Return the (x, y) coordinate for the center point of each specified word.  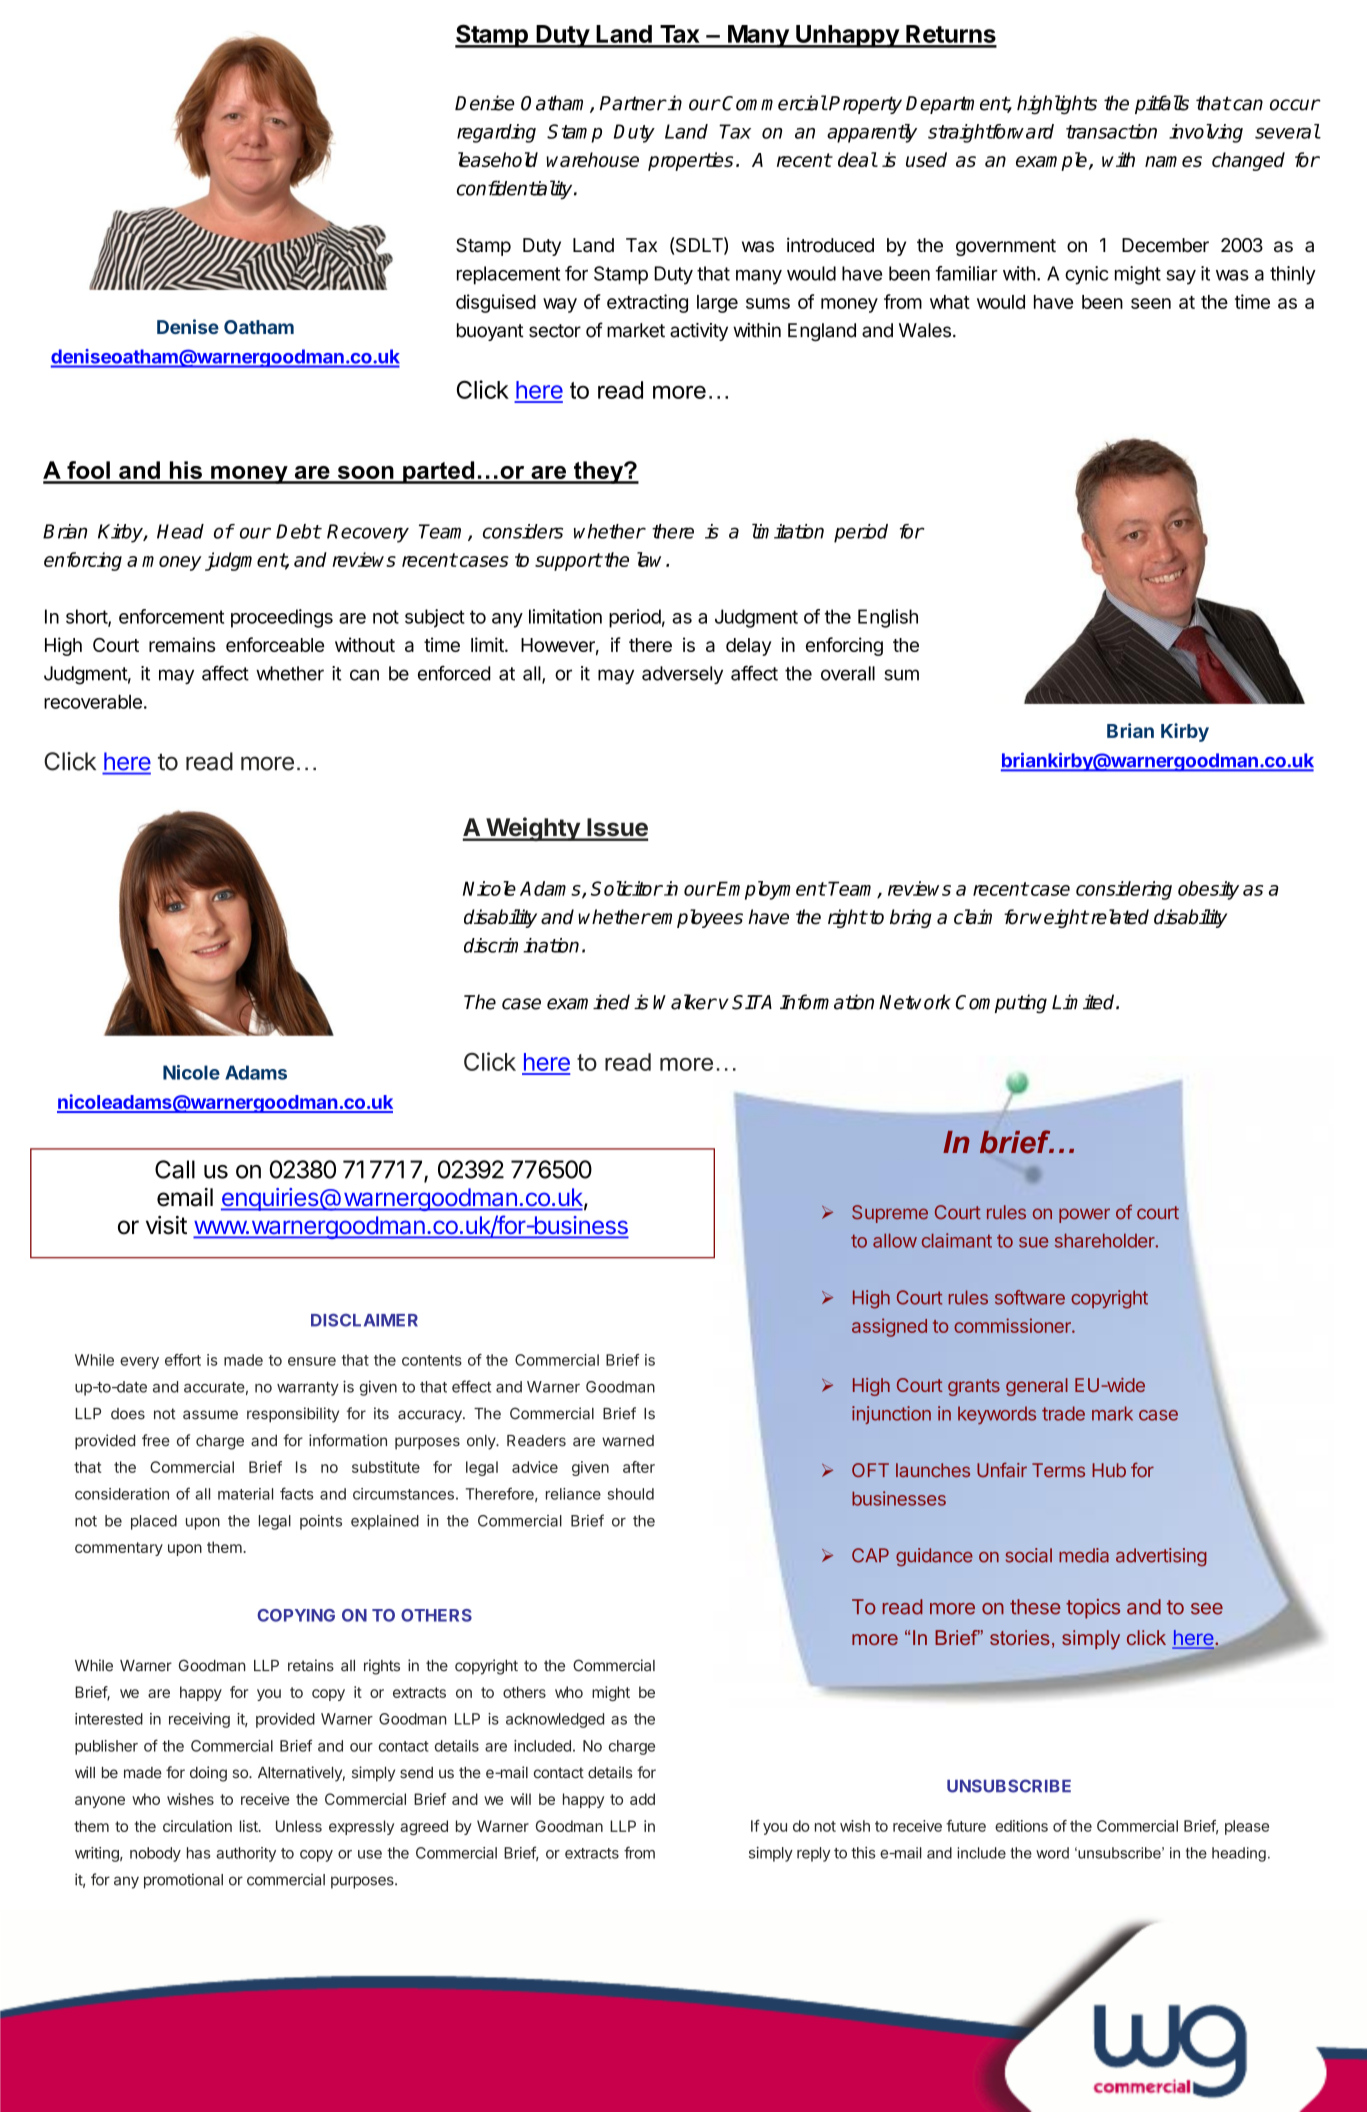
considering (1124, 890)
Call (175, 1169)
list (250, 1826)
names (1173, 161)
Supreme (890, 1214)
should (631, 1494)
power (1084, 1215)
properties (690, 161)
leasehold (498, 159)
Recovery (368, 533)
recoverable (93, 701)
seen (1151, 303)
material (245, 1494)
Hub (1109, 1470)
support (568, 562)
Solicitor (627, 888)
